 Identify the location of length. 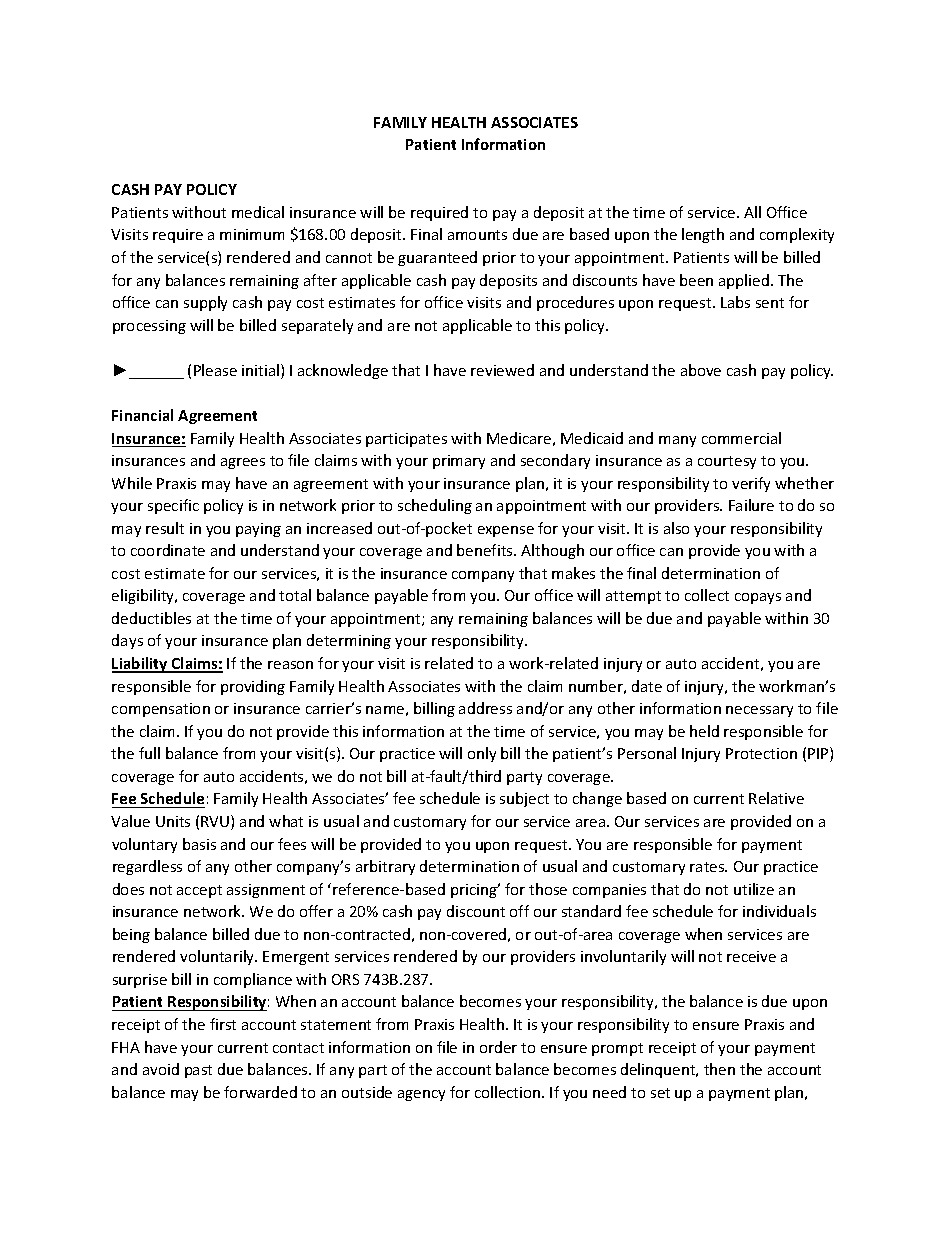
(703, 235).
